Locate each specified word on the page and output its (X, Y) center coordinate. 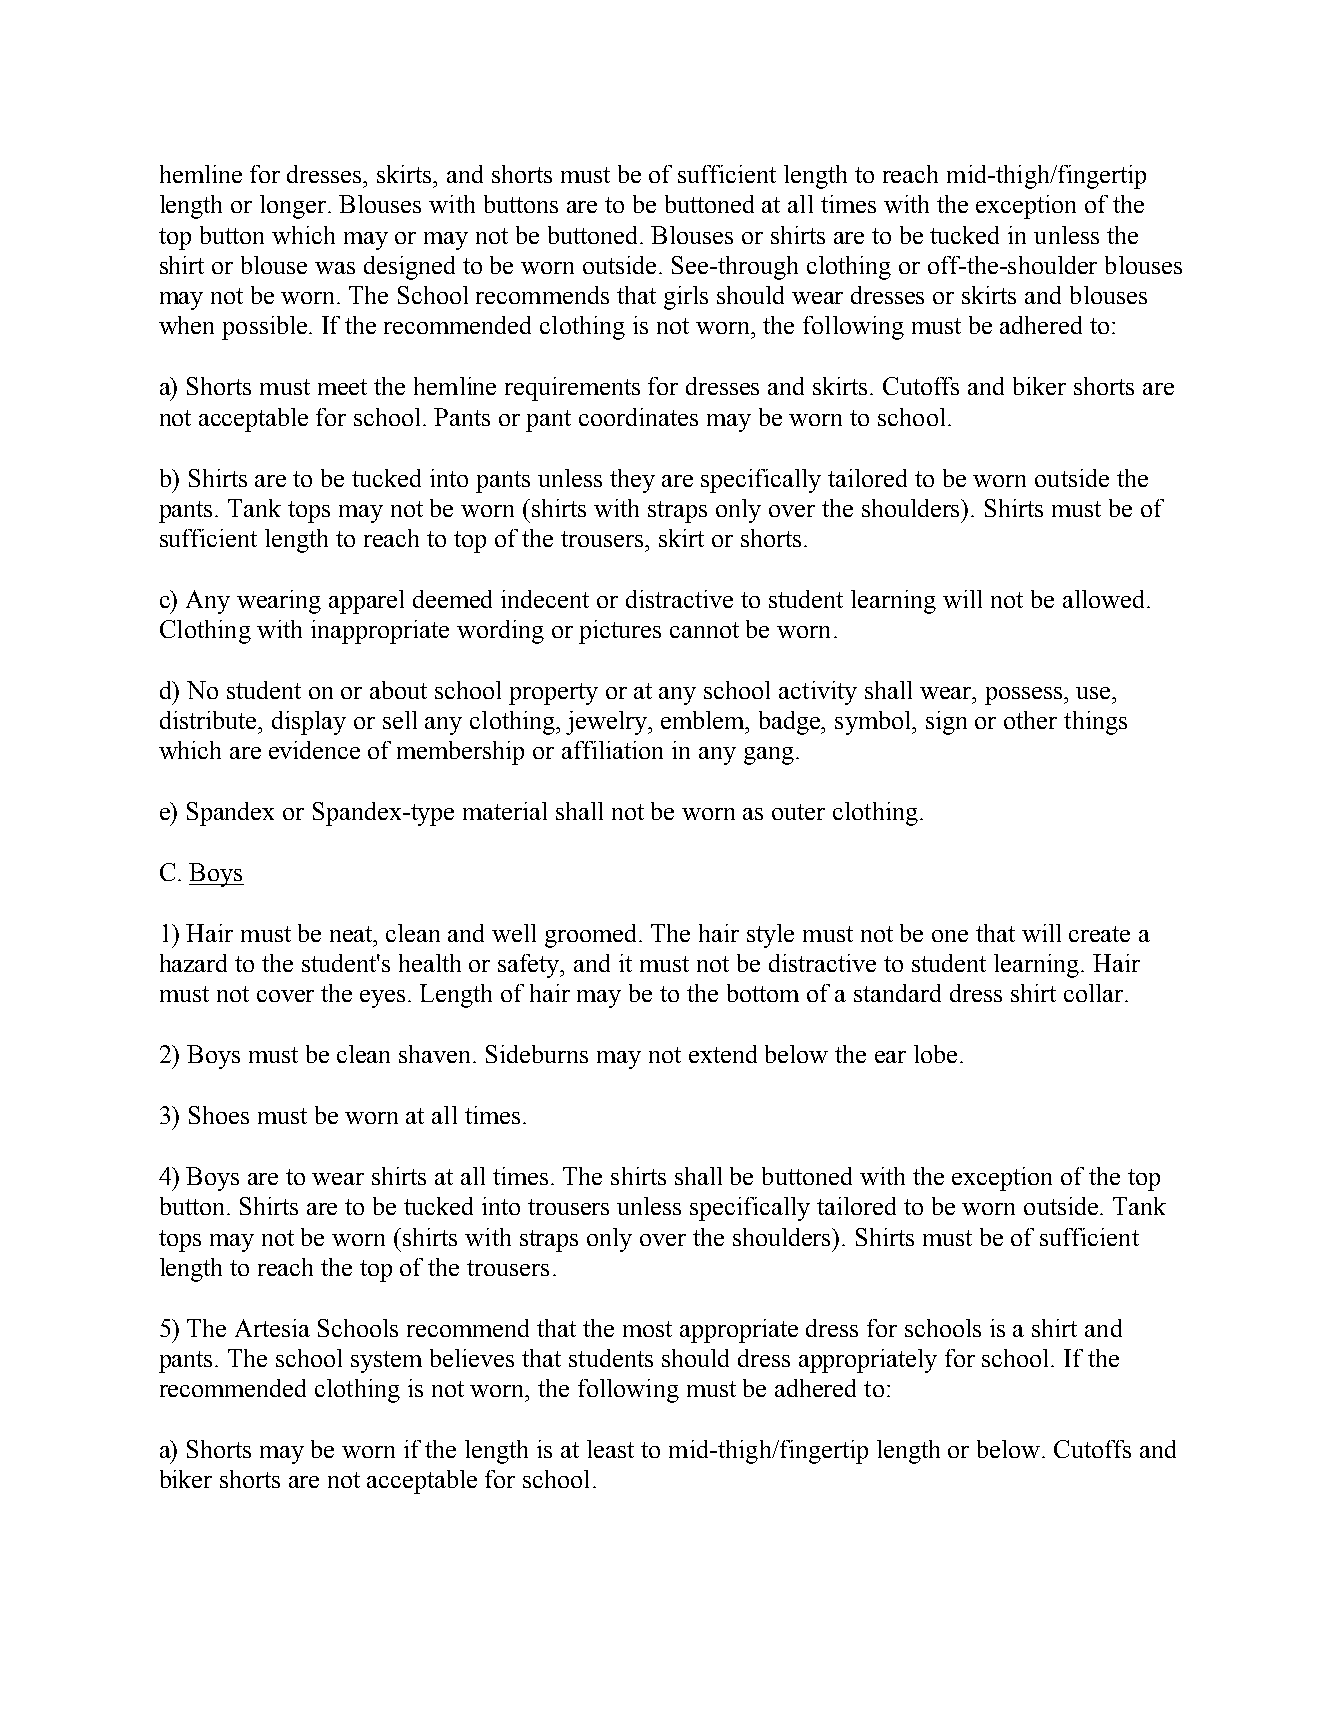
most (647, 1329)
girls (686, 298)
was (335, 268)
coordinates (638, 417)
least (610, 1449)
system (386, 1362)
